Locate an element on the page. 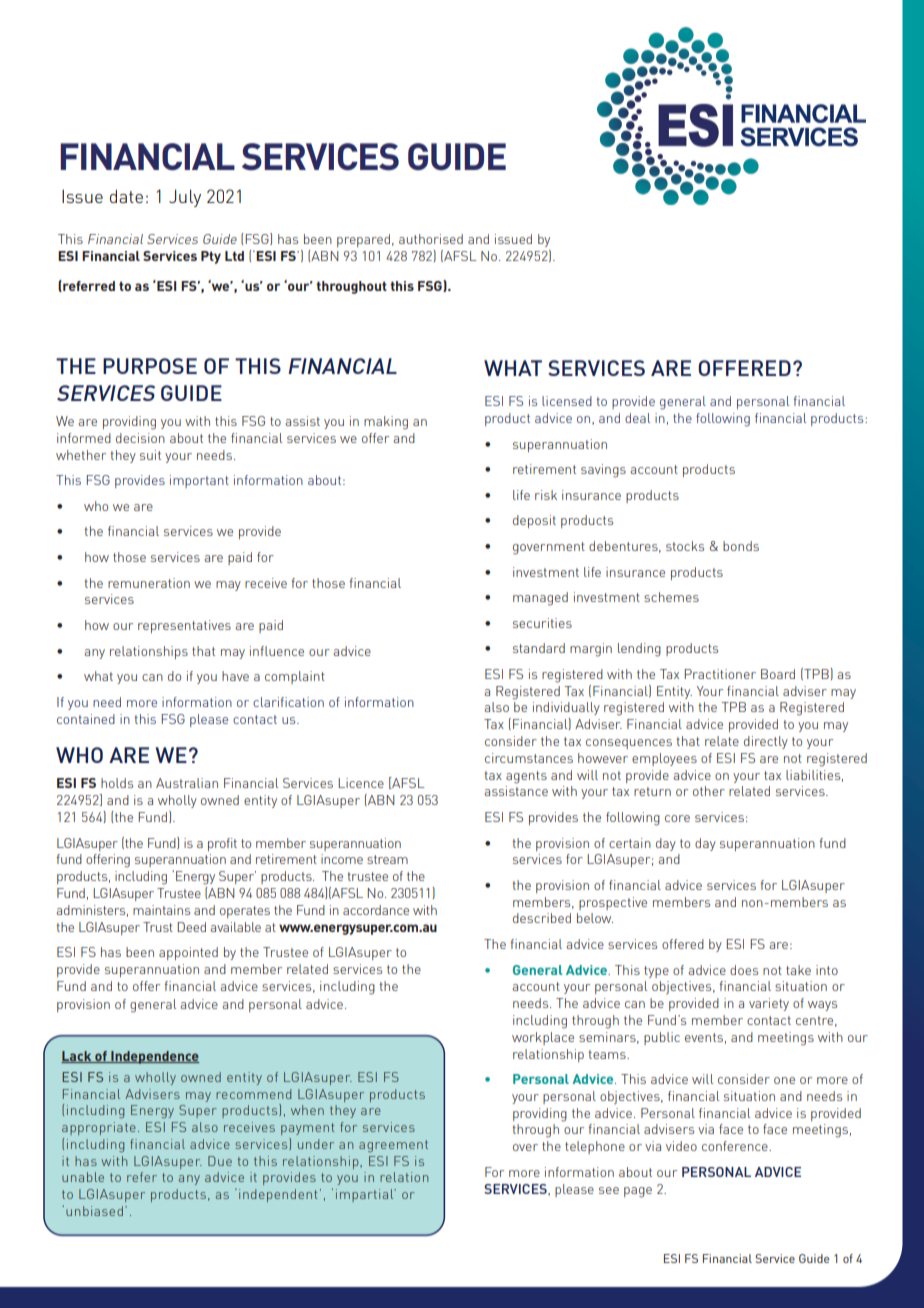 Image resolution: width=924 pixels, height=1308 pixels. stream is located at coordinates (387, 859).
